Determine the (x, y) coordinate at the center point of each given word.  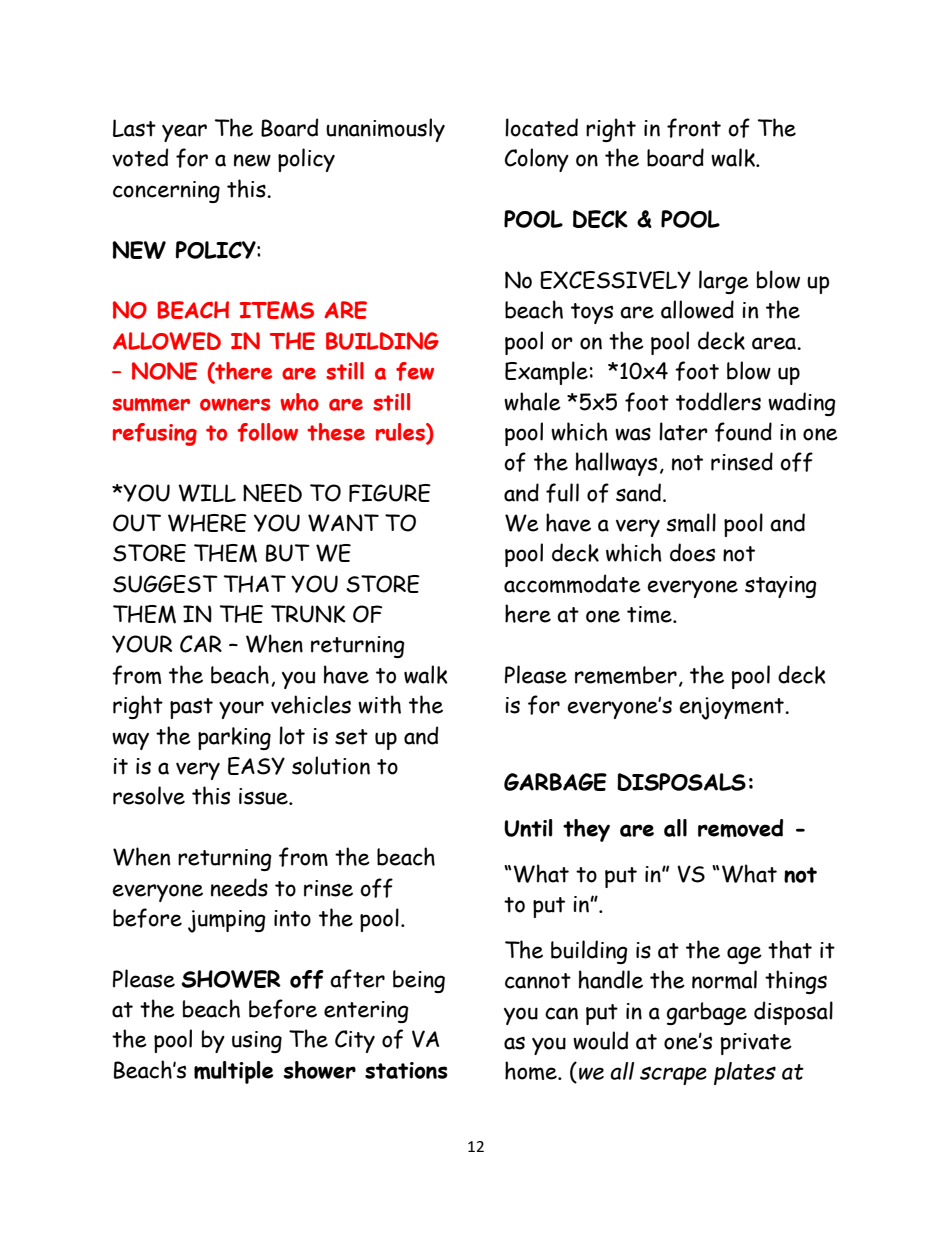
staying (781, 587)
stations (406, 1070)
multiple (233, 1072)
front (694, 128)
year (184, 133)
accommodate (572, 583)
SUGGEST (165, 584)
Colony (537, 160)
